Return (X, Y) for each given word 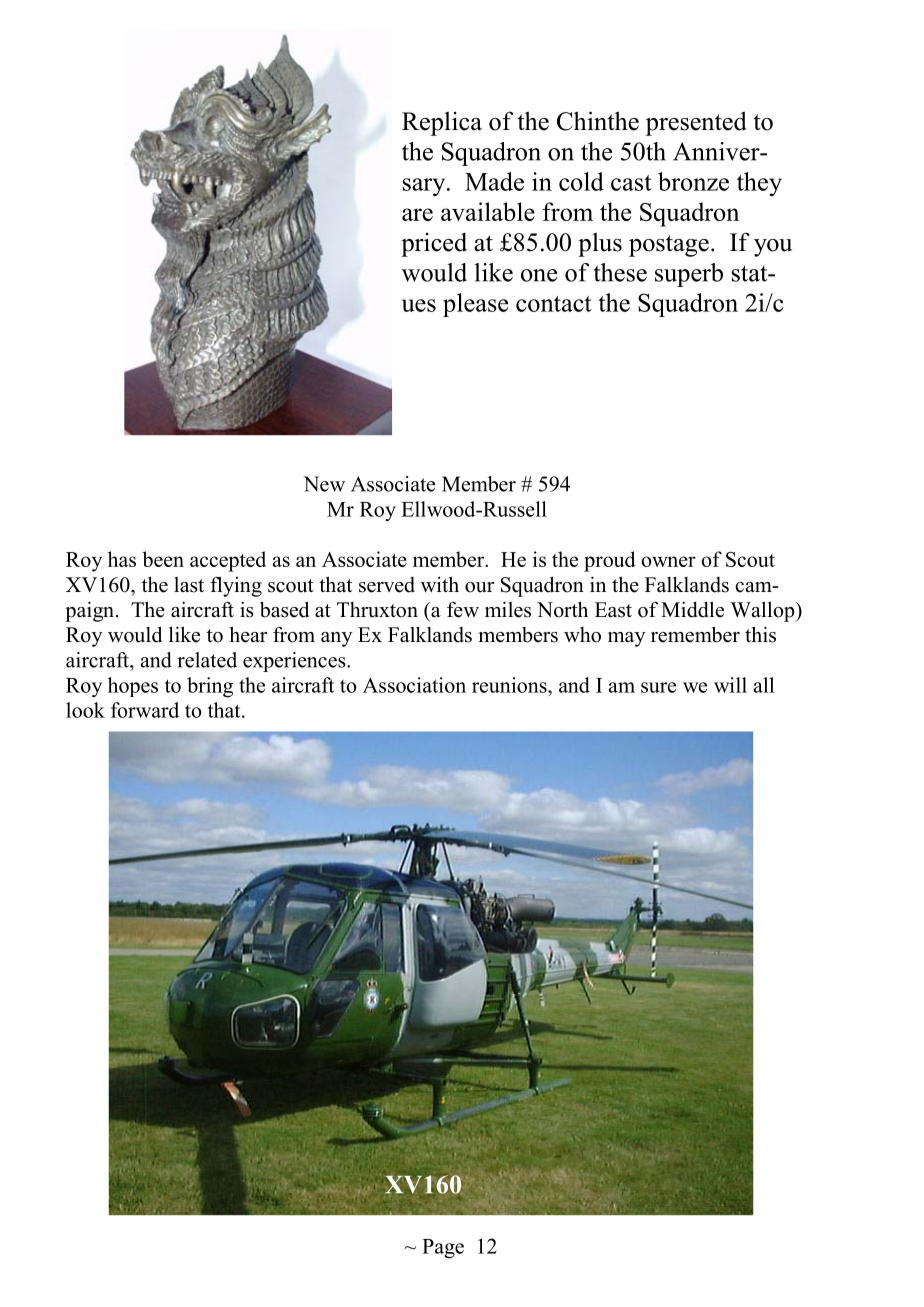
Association (414, 685)
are (417, 214)
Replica (442, 124)
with (440, 584)
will (730, 685)
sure (658, 687)
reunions (510, 685)
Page (443, 1249)
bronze (693, 181)
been (163, 559)
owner (668, 561)
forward (145, 710)
